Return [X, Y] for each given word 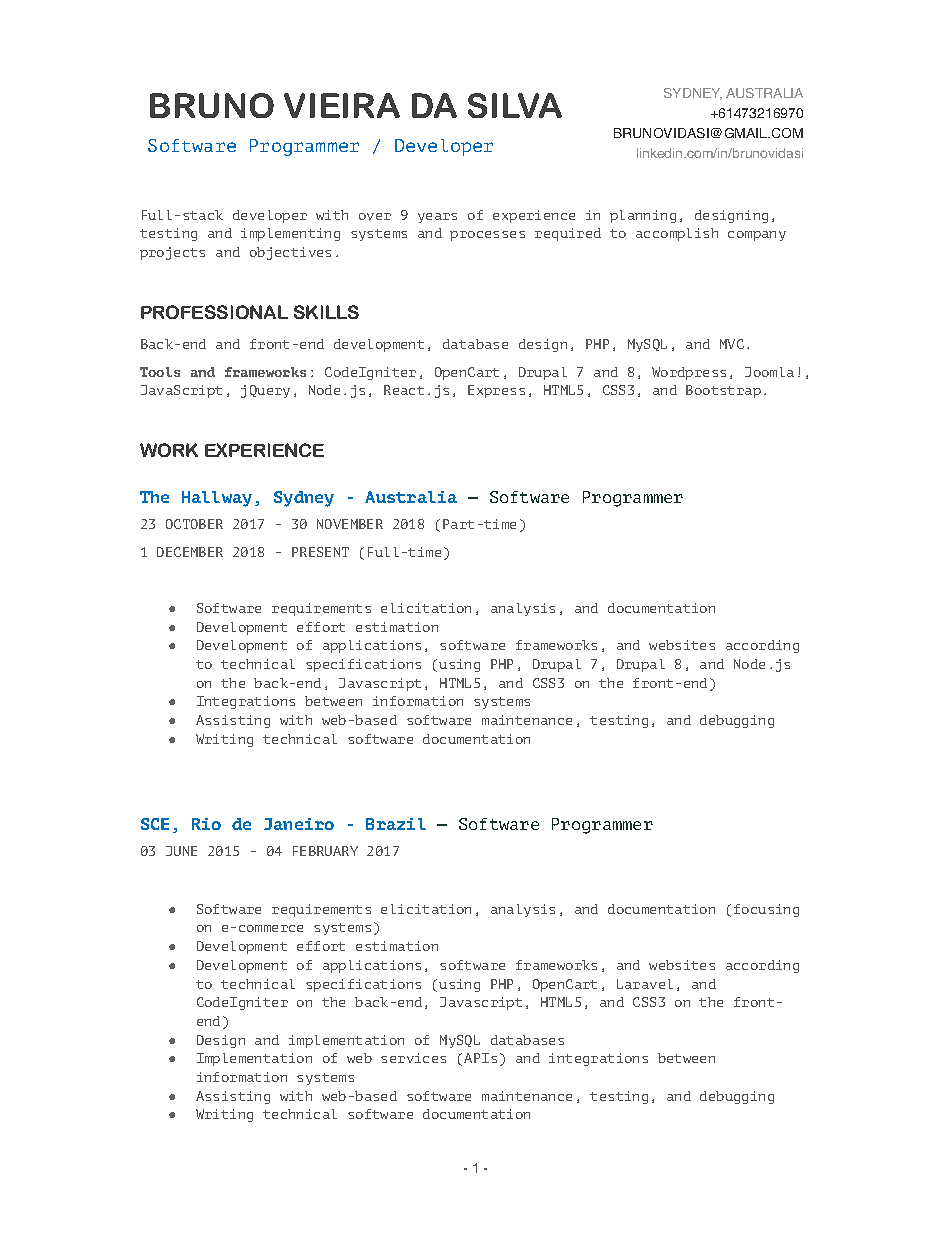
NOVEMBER [350, 524]
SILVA [515, 105]
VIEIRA [342, 105]
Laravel [645, 984]
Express [496, 391]
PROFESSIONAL [214, 312]
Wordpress [689, 373]
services [413, 1058]
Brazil [396, 824]
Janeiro [299, 824]
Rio [206, 824]
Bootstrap [723, 391]
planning [643, 216]
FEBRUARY [325, 851]
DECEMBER [190, 552]
